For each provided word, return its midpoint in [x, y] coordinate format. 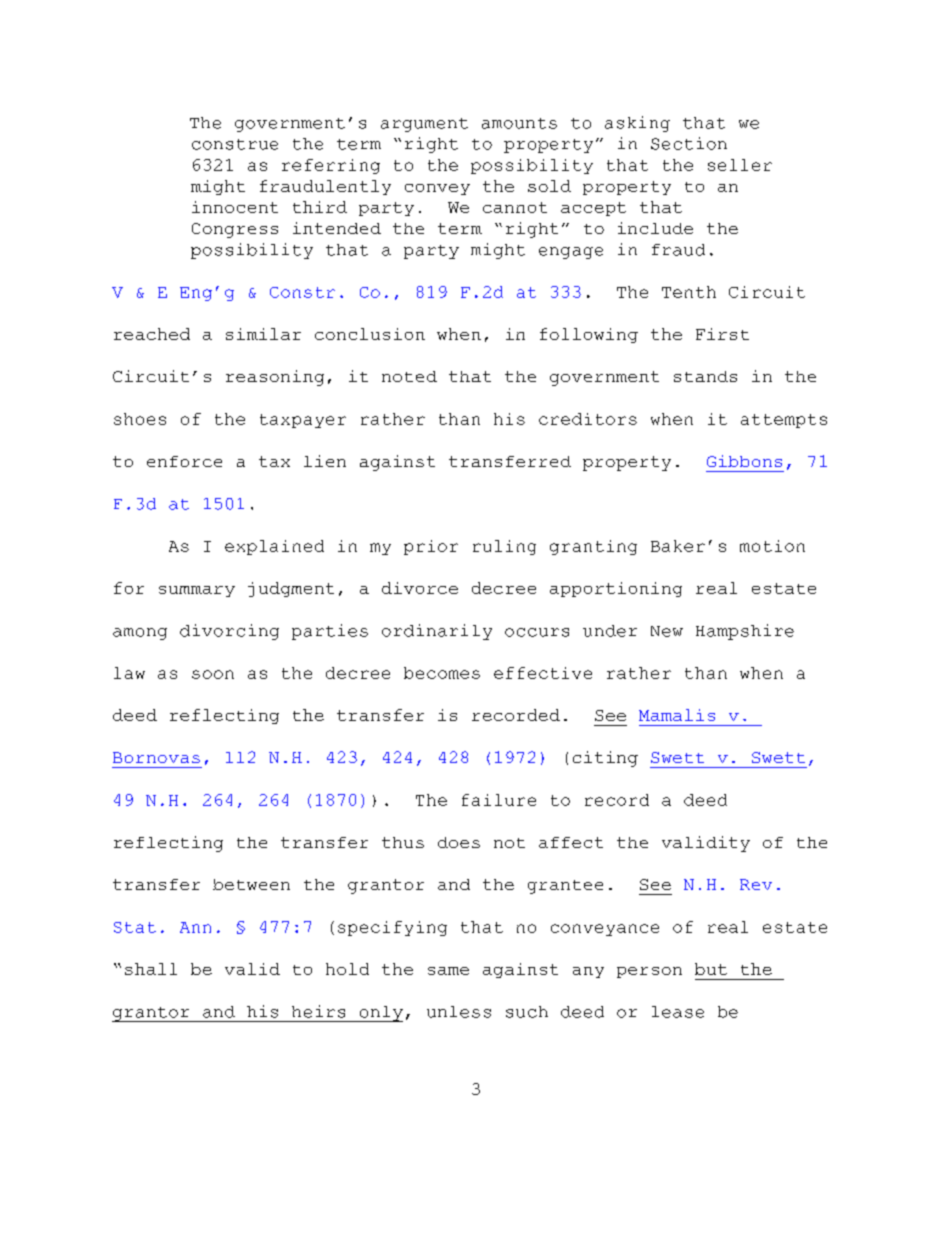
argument [424, 125]
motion [772, 546]
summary [197, 591]
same [448, 971]
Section [689, 143]
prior [431, 547]
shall [151, 969]
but [711, 969]
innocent [235, 207]
